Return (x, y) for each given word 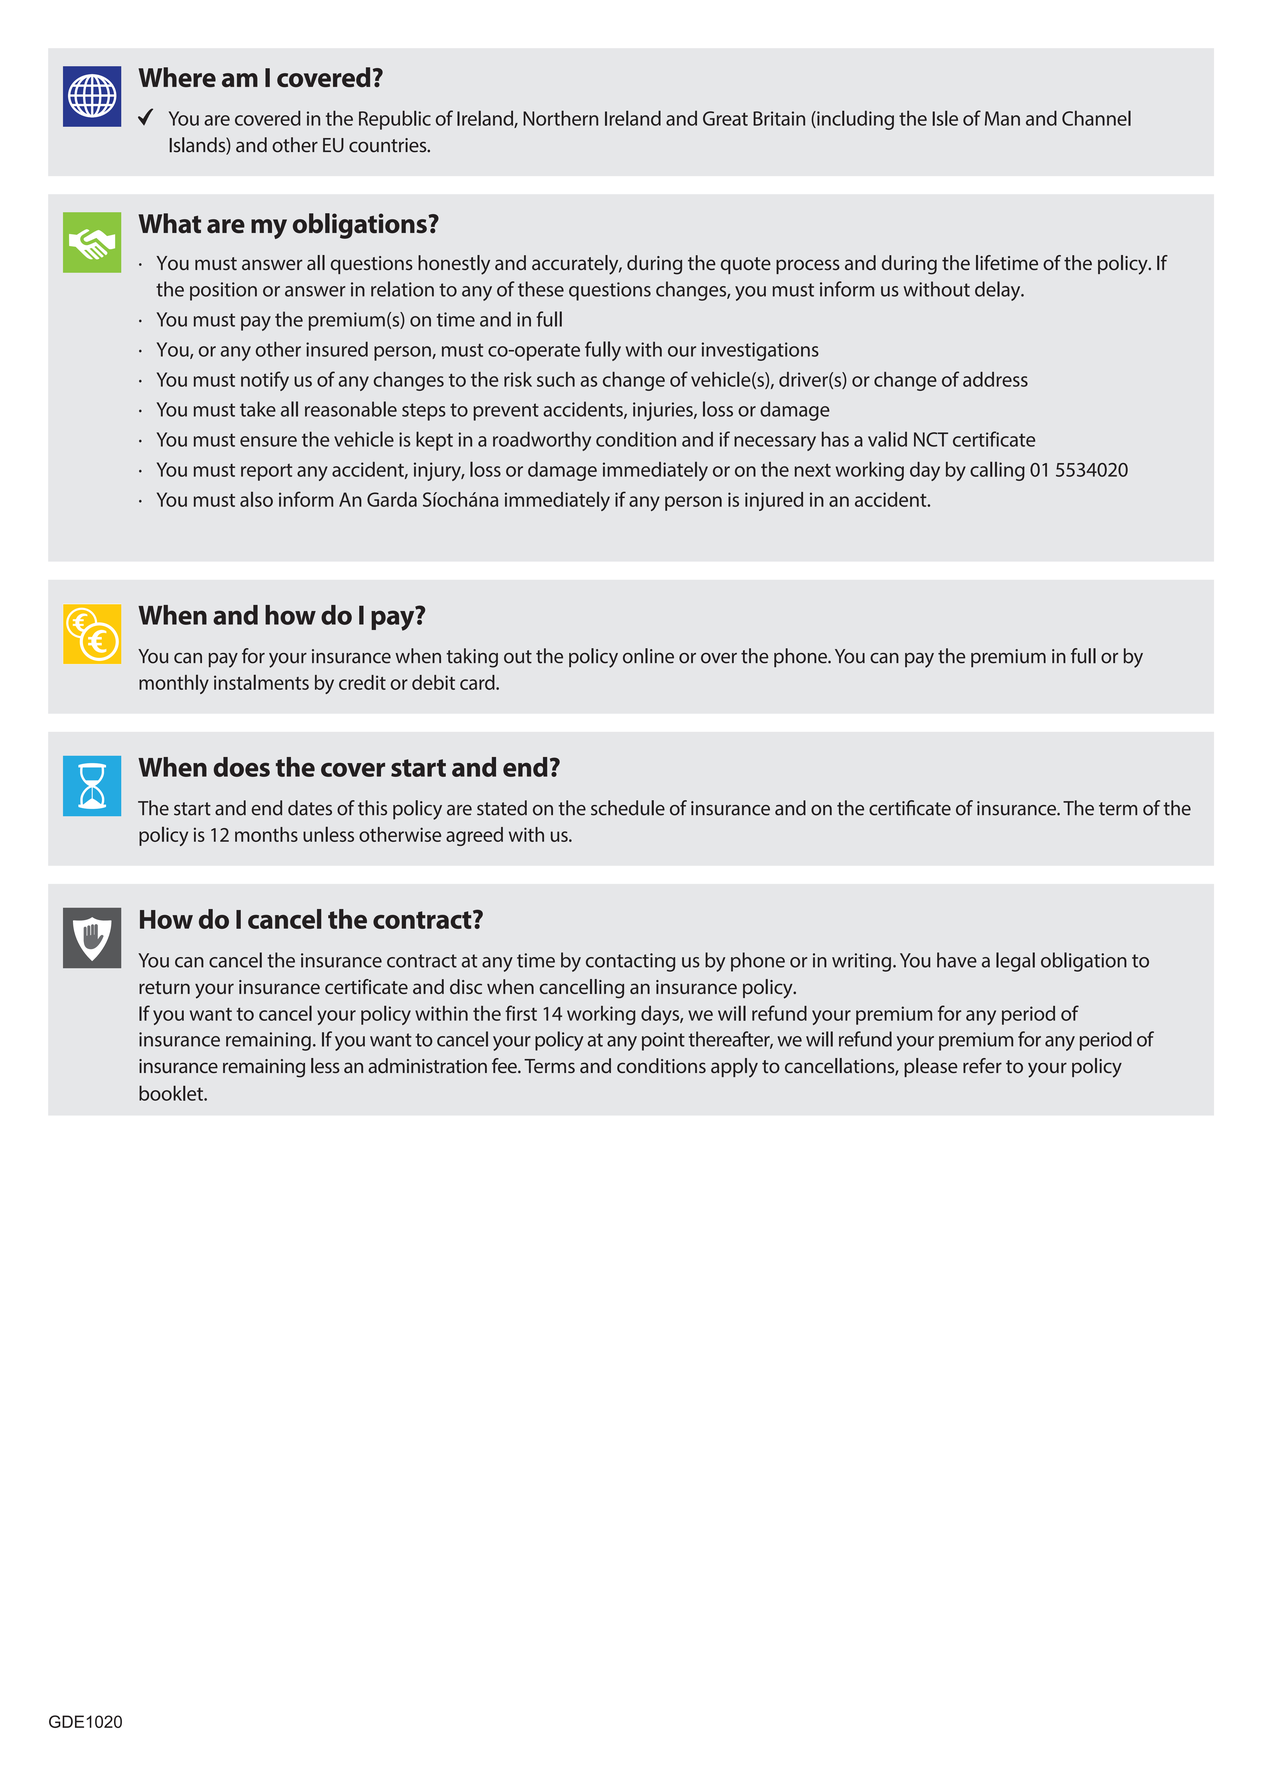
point (663, 1041)
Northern (560, 118)
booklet (172, 1093)
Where (177, 77)
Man (1002, 118)
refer (982, 1065)
